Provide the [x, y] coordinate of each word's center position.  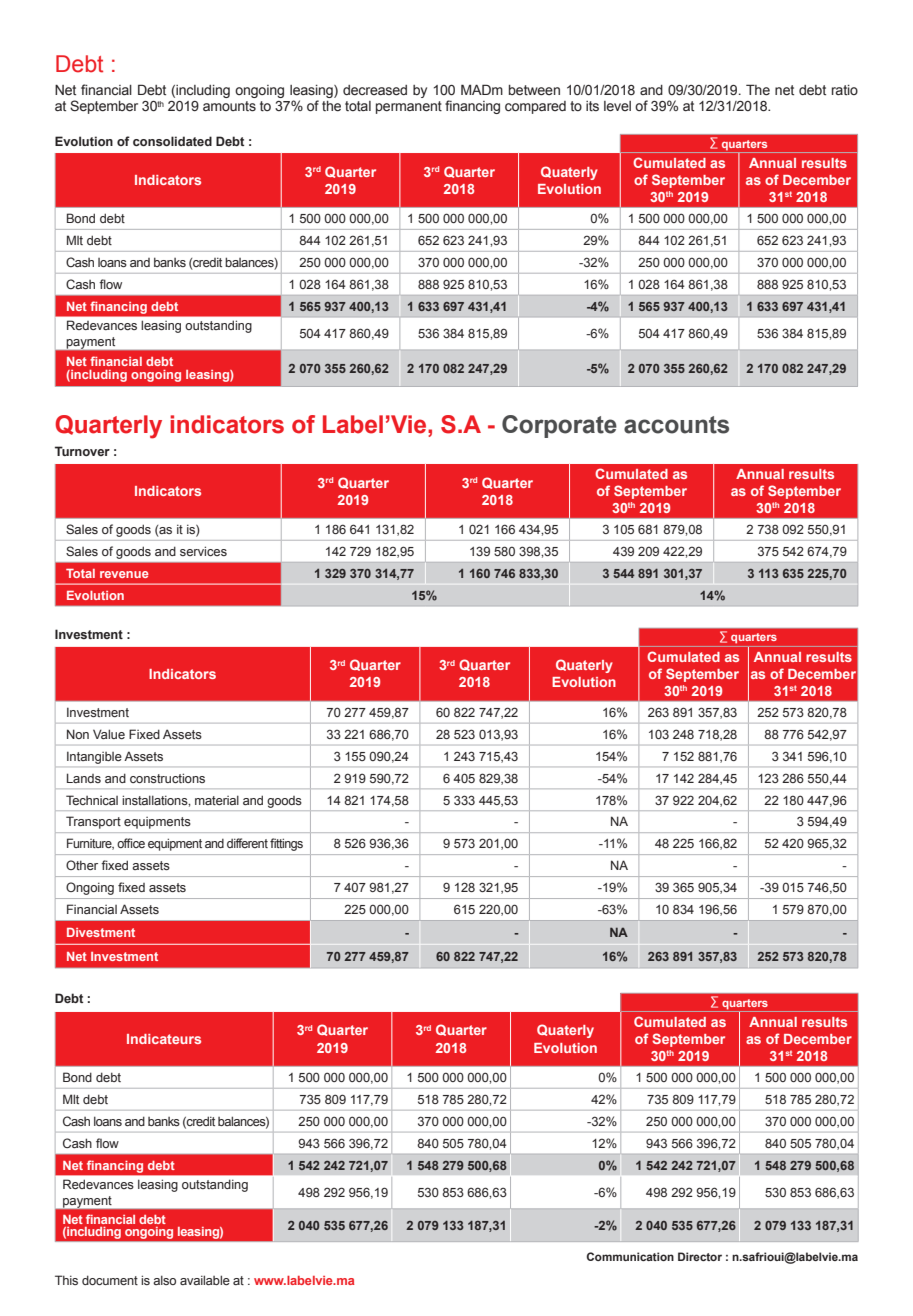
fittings [286, 844]
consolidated [172, 141]
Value [109, 734]
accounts [676, 425]
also [164, 1280]
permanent [409, 107]
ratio [845, 90]
